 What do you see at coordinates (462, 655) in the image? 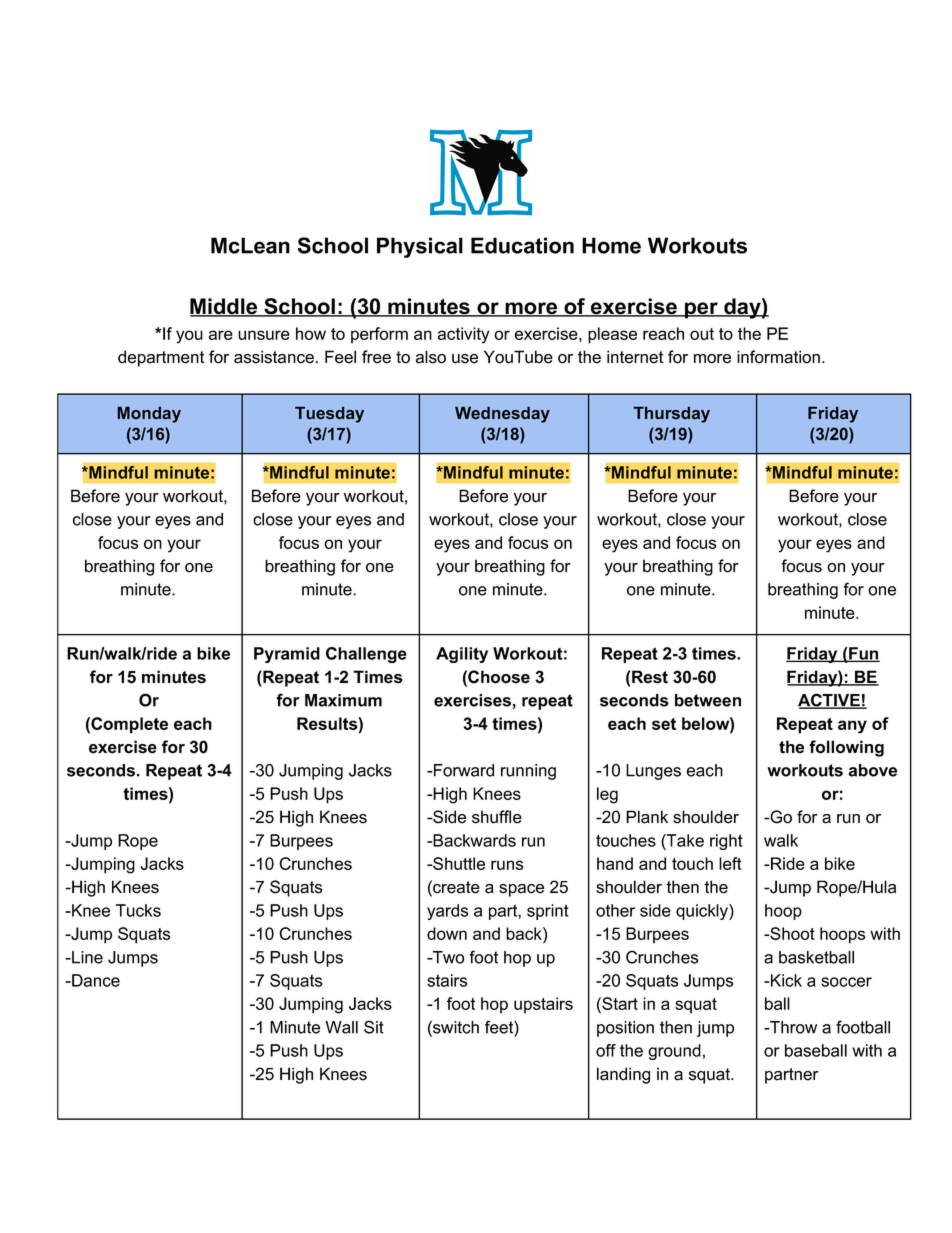
I see `Agility` at bounding box center [462, 655].
